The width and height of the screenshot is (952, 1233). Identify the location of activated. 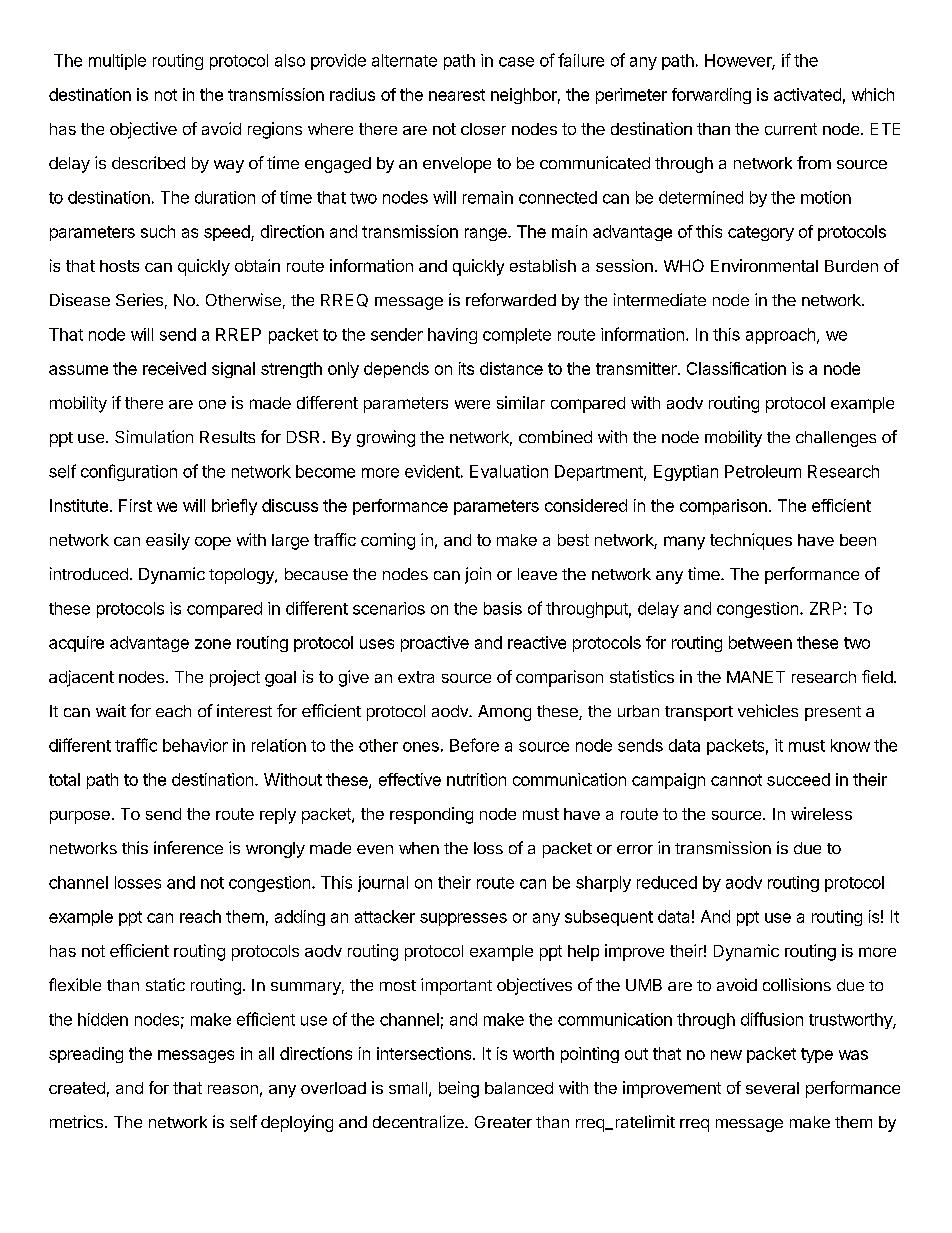
(807, 94).
